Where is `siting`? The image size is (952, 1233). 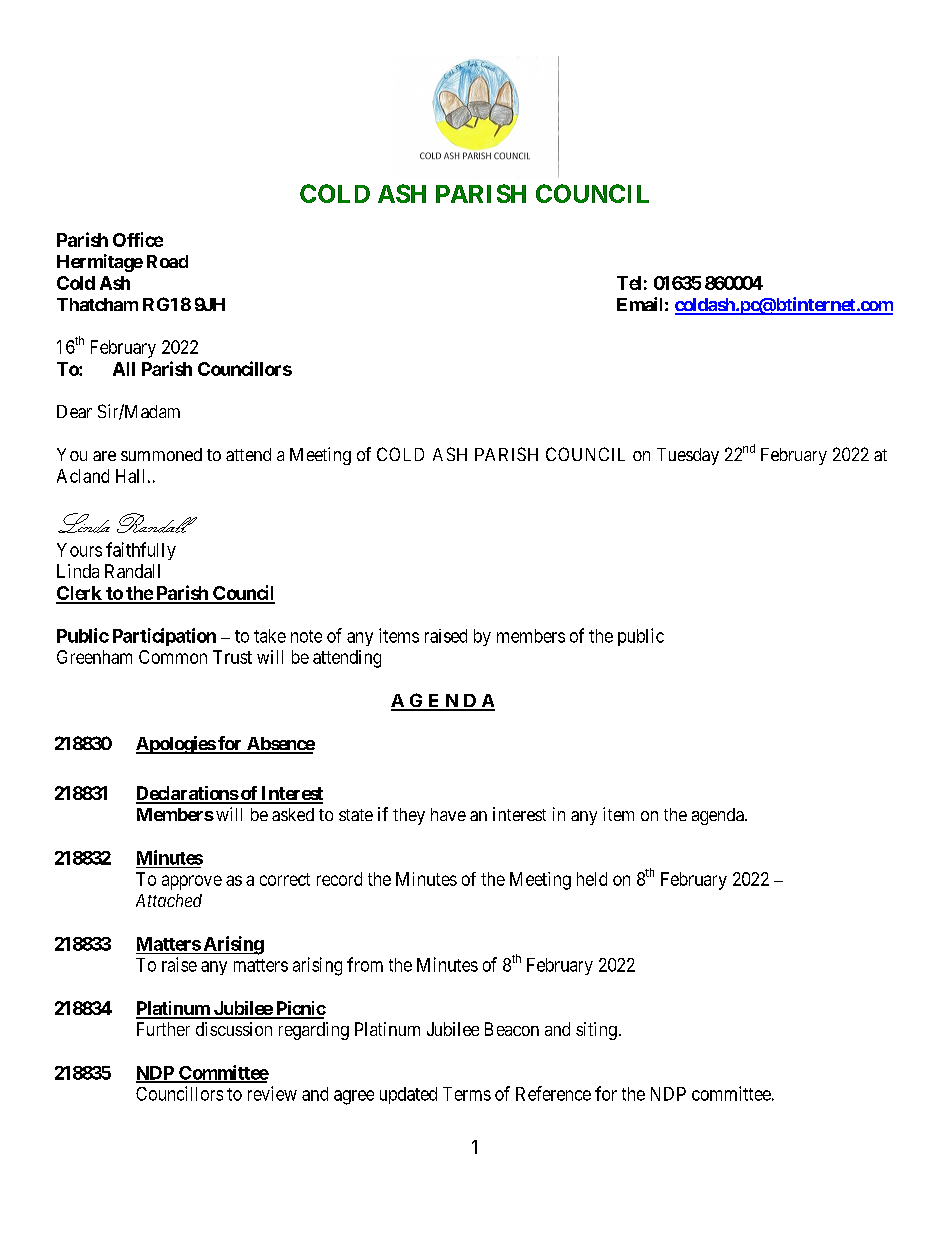
siting is located at coordinates (596, 1031).
